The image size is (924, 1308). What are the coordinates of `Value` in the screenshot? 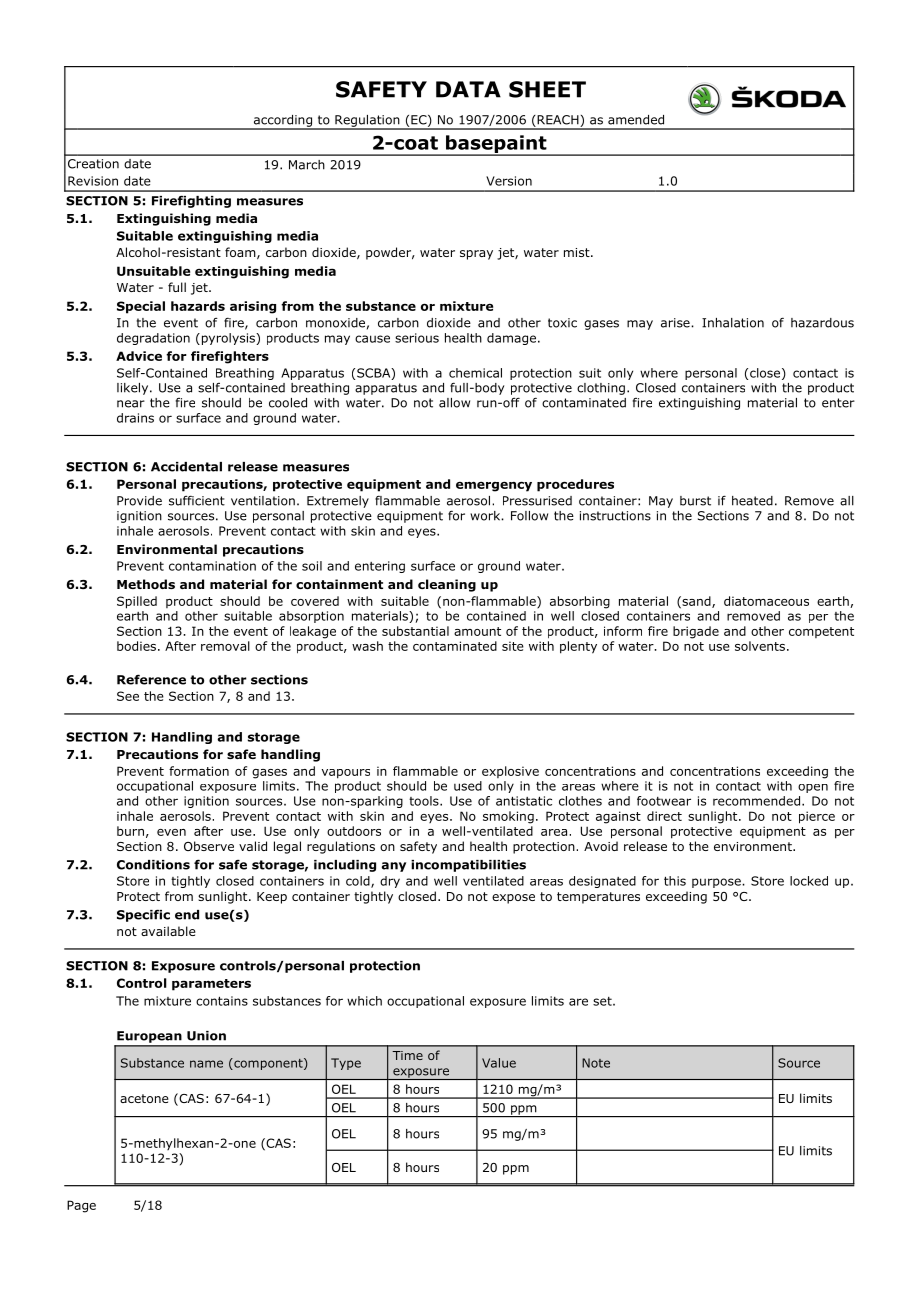 It's located at (499, 1063).
